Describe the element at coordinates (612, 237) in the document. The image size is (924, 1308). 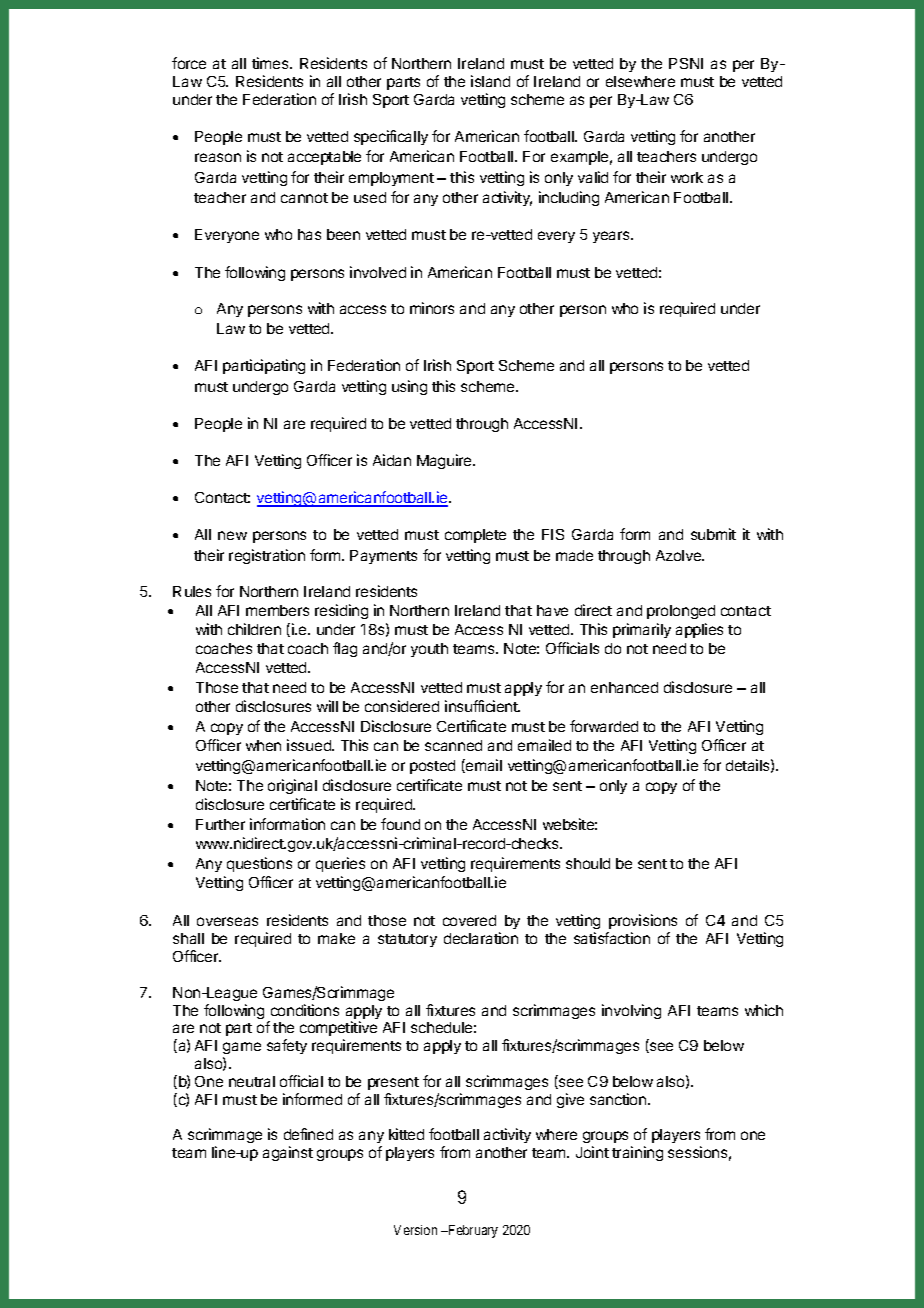
I see `years` at that location.
